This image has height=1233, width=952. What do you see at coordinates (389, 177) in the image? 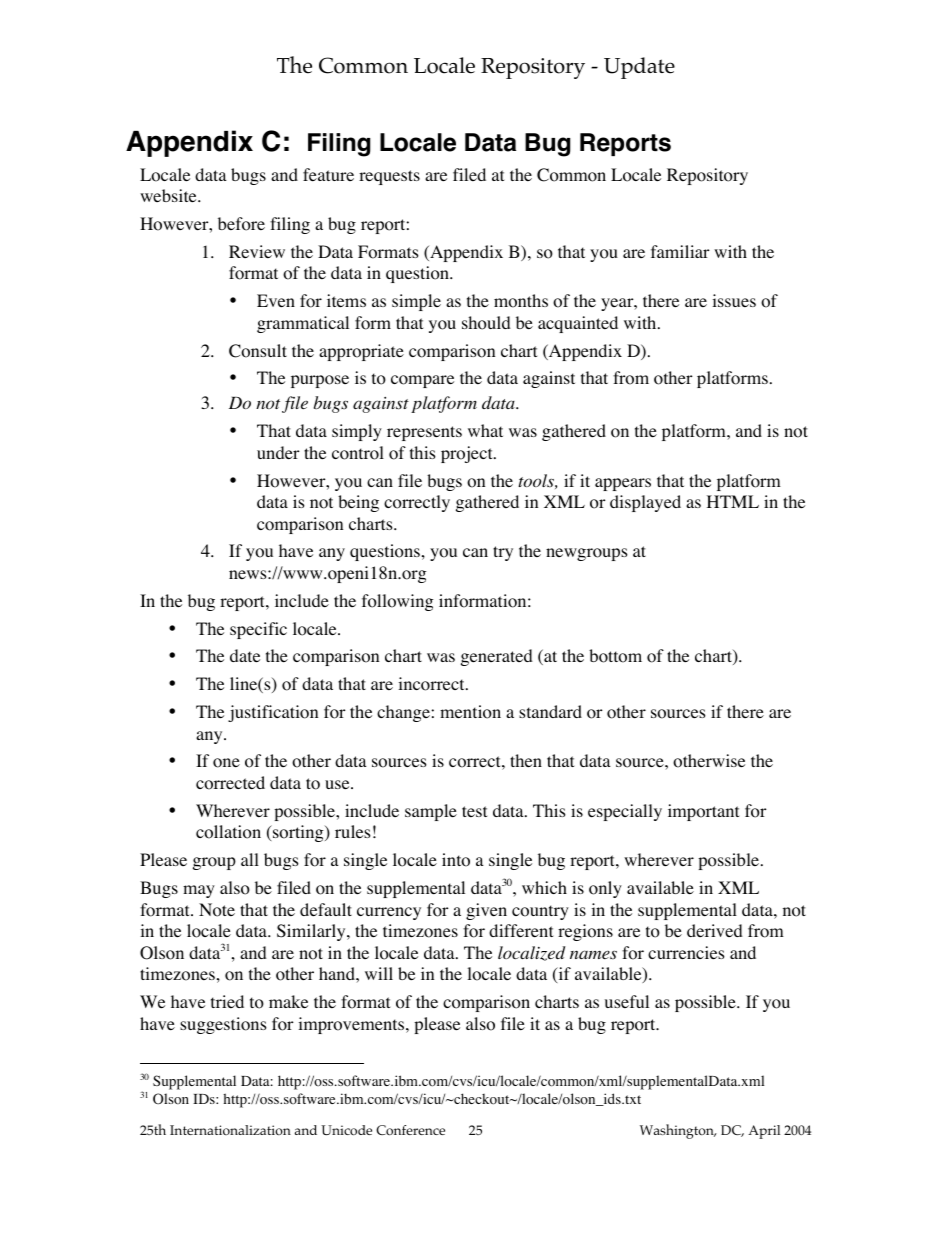
I see `requests` at bounding box center [389, 177].
